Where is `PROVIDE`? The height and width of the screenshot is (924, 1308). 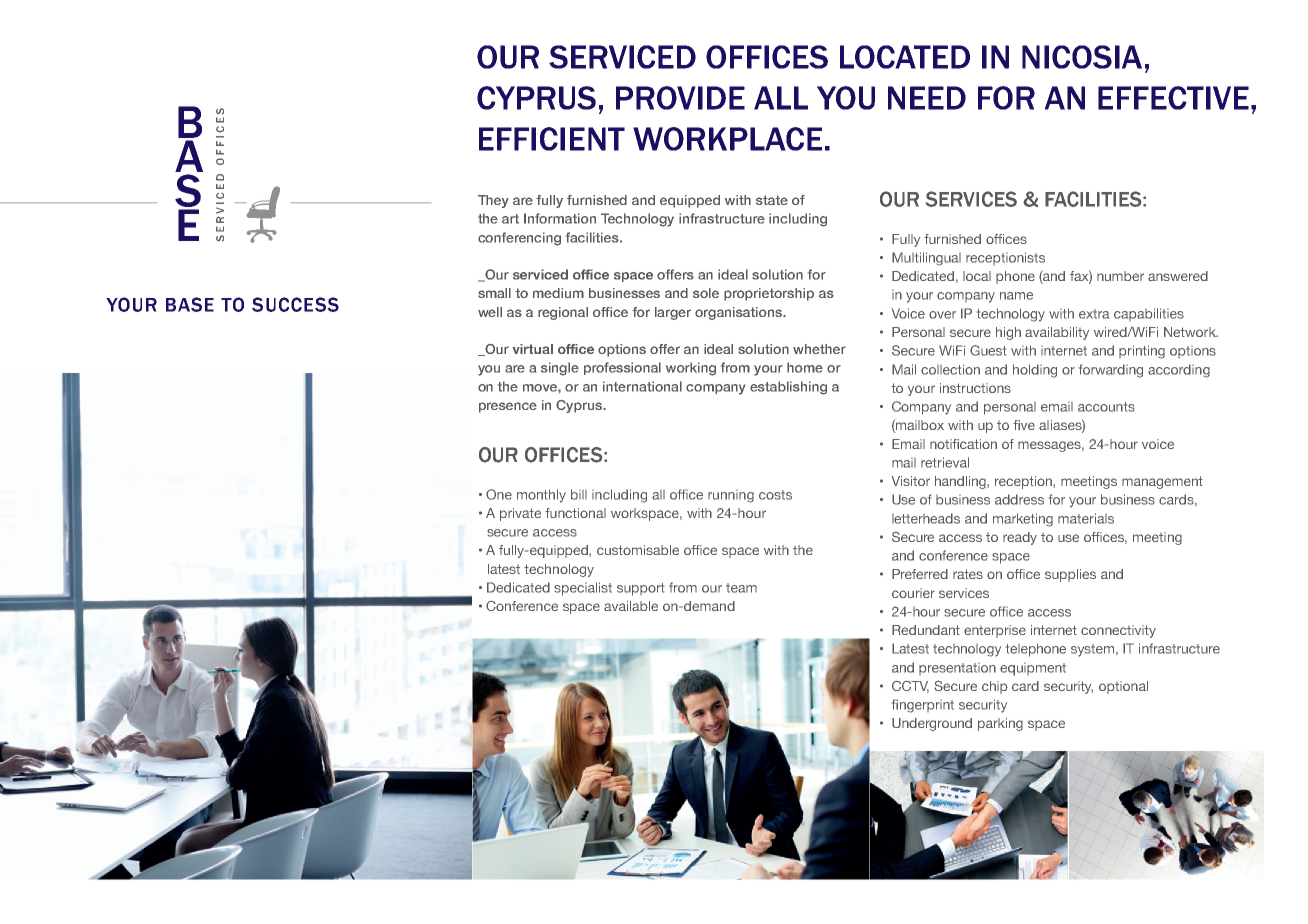 PROVIDE is located at coordinates (680, 98).
